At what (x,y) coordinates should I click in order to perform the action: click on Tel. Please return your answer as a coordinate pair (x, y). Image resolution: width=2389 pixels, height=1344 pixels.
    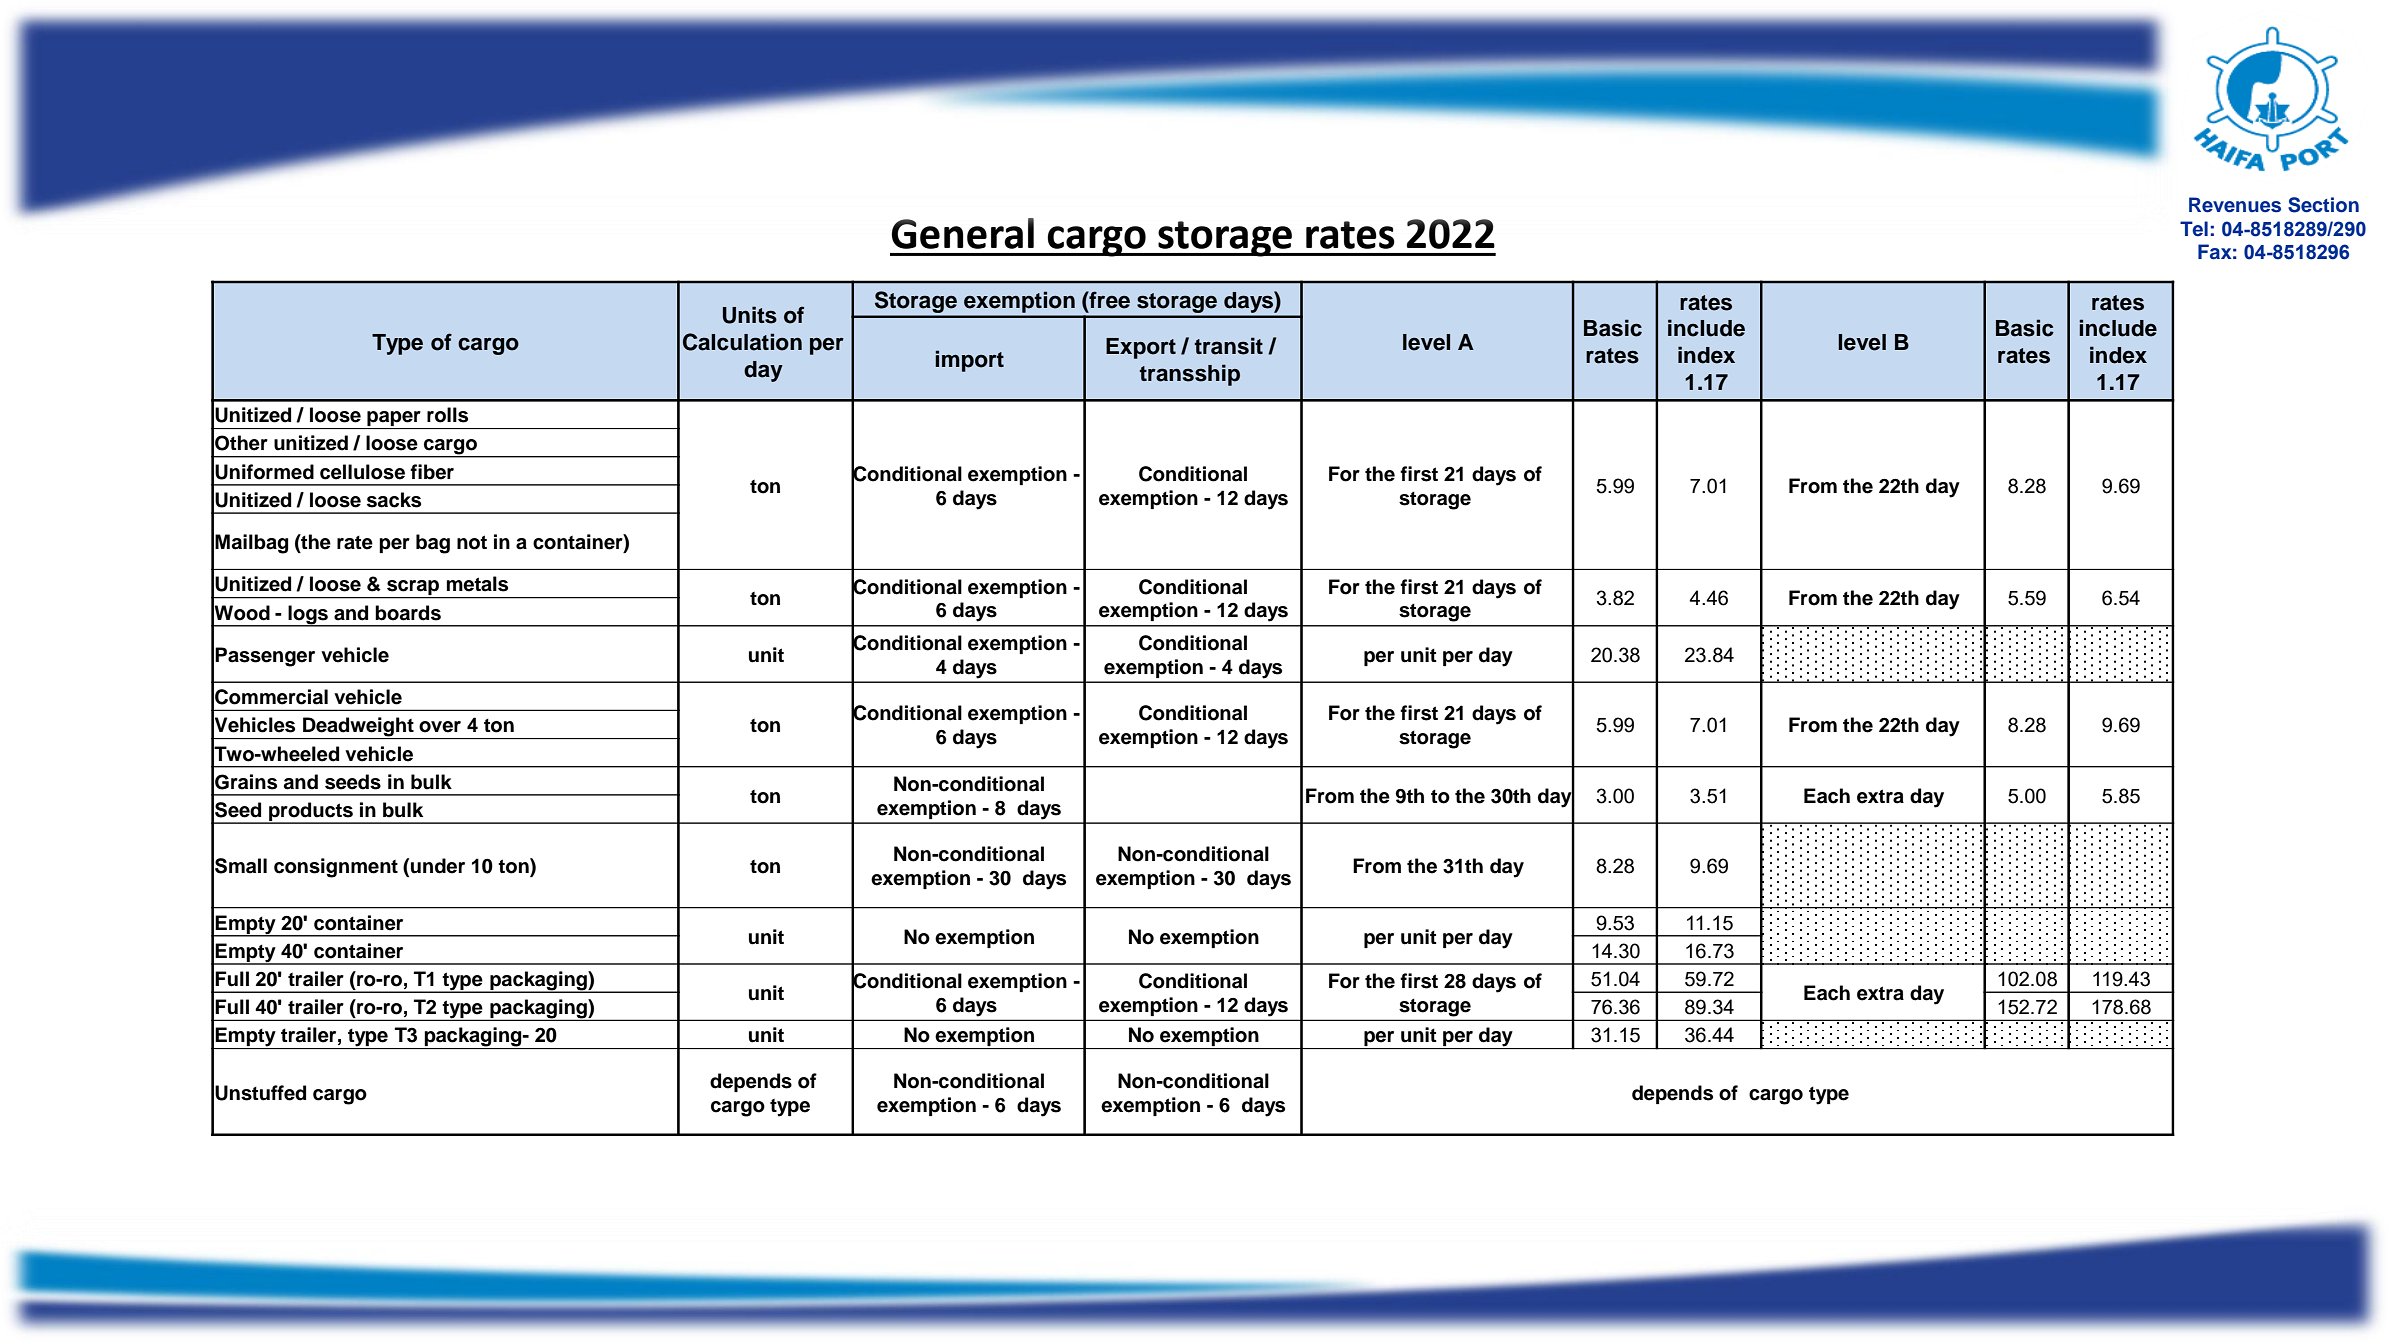
    Looking at the image, I should click on (2194, 229).
